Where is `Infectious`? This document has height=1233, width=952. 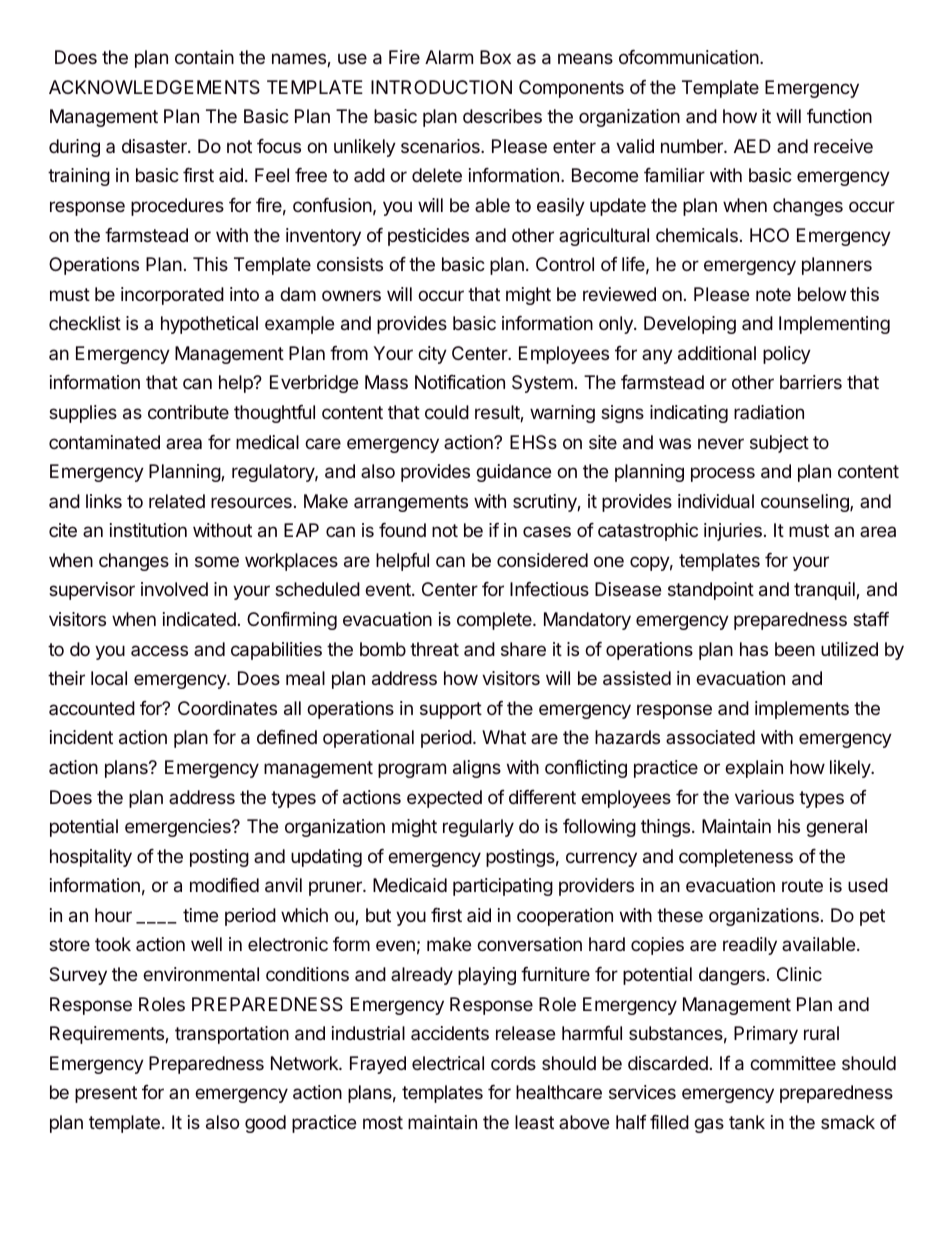 Infectious is located at coordinates (549, 589).
